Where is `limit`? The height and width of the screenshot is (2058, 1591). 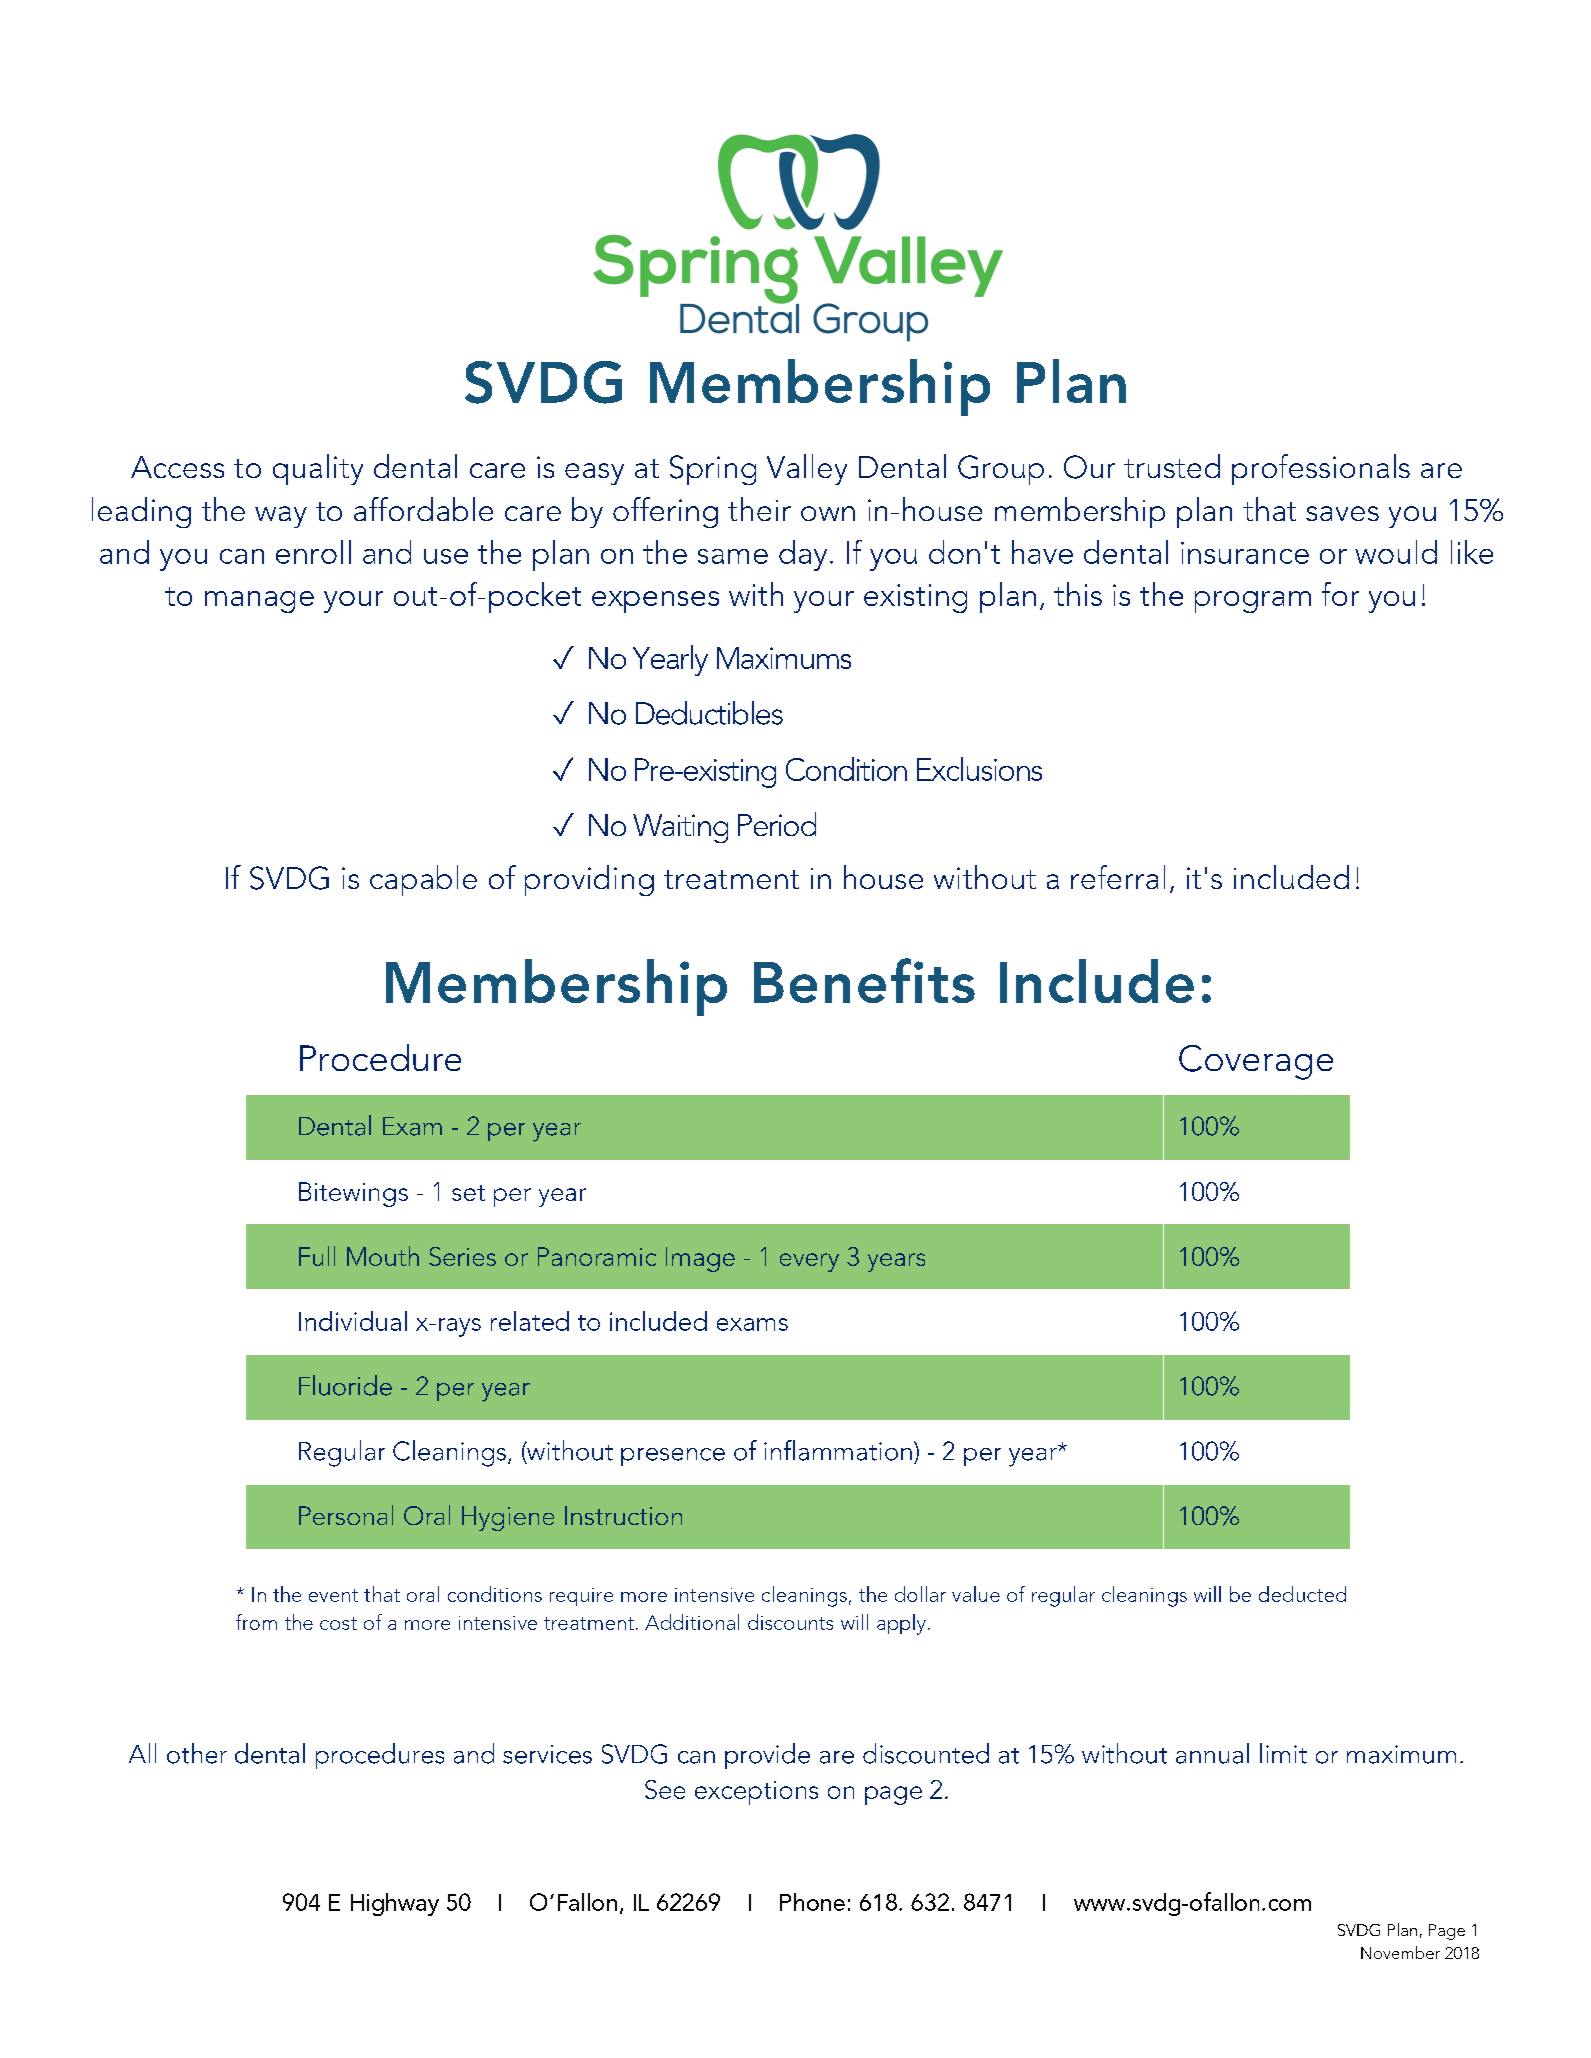
limit is located at coordinates (1283, 1753).
